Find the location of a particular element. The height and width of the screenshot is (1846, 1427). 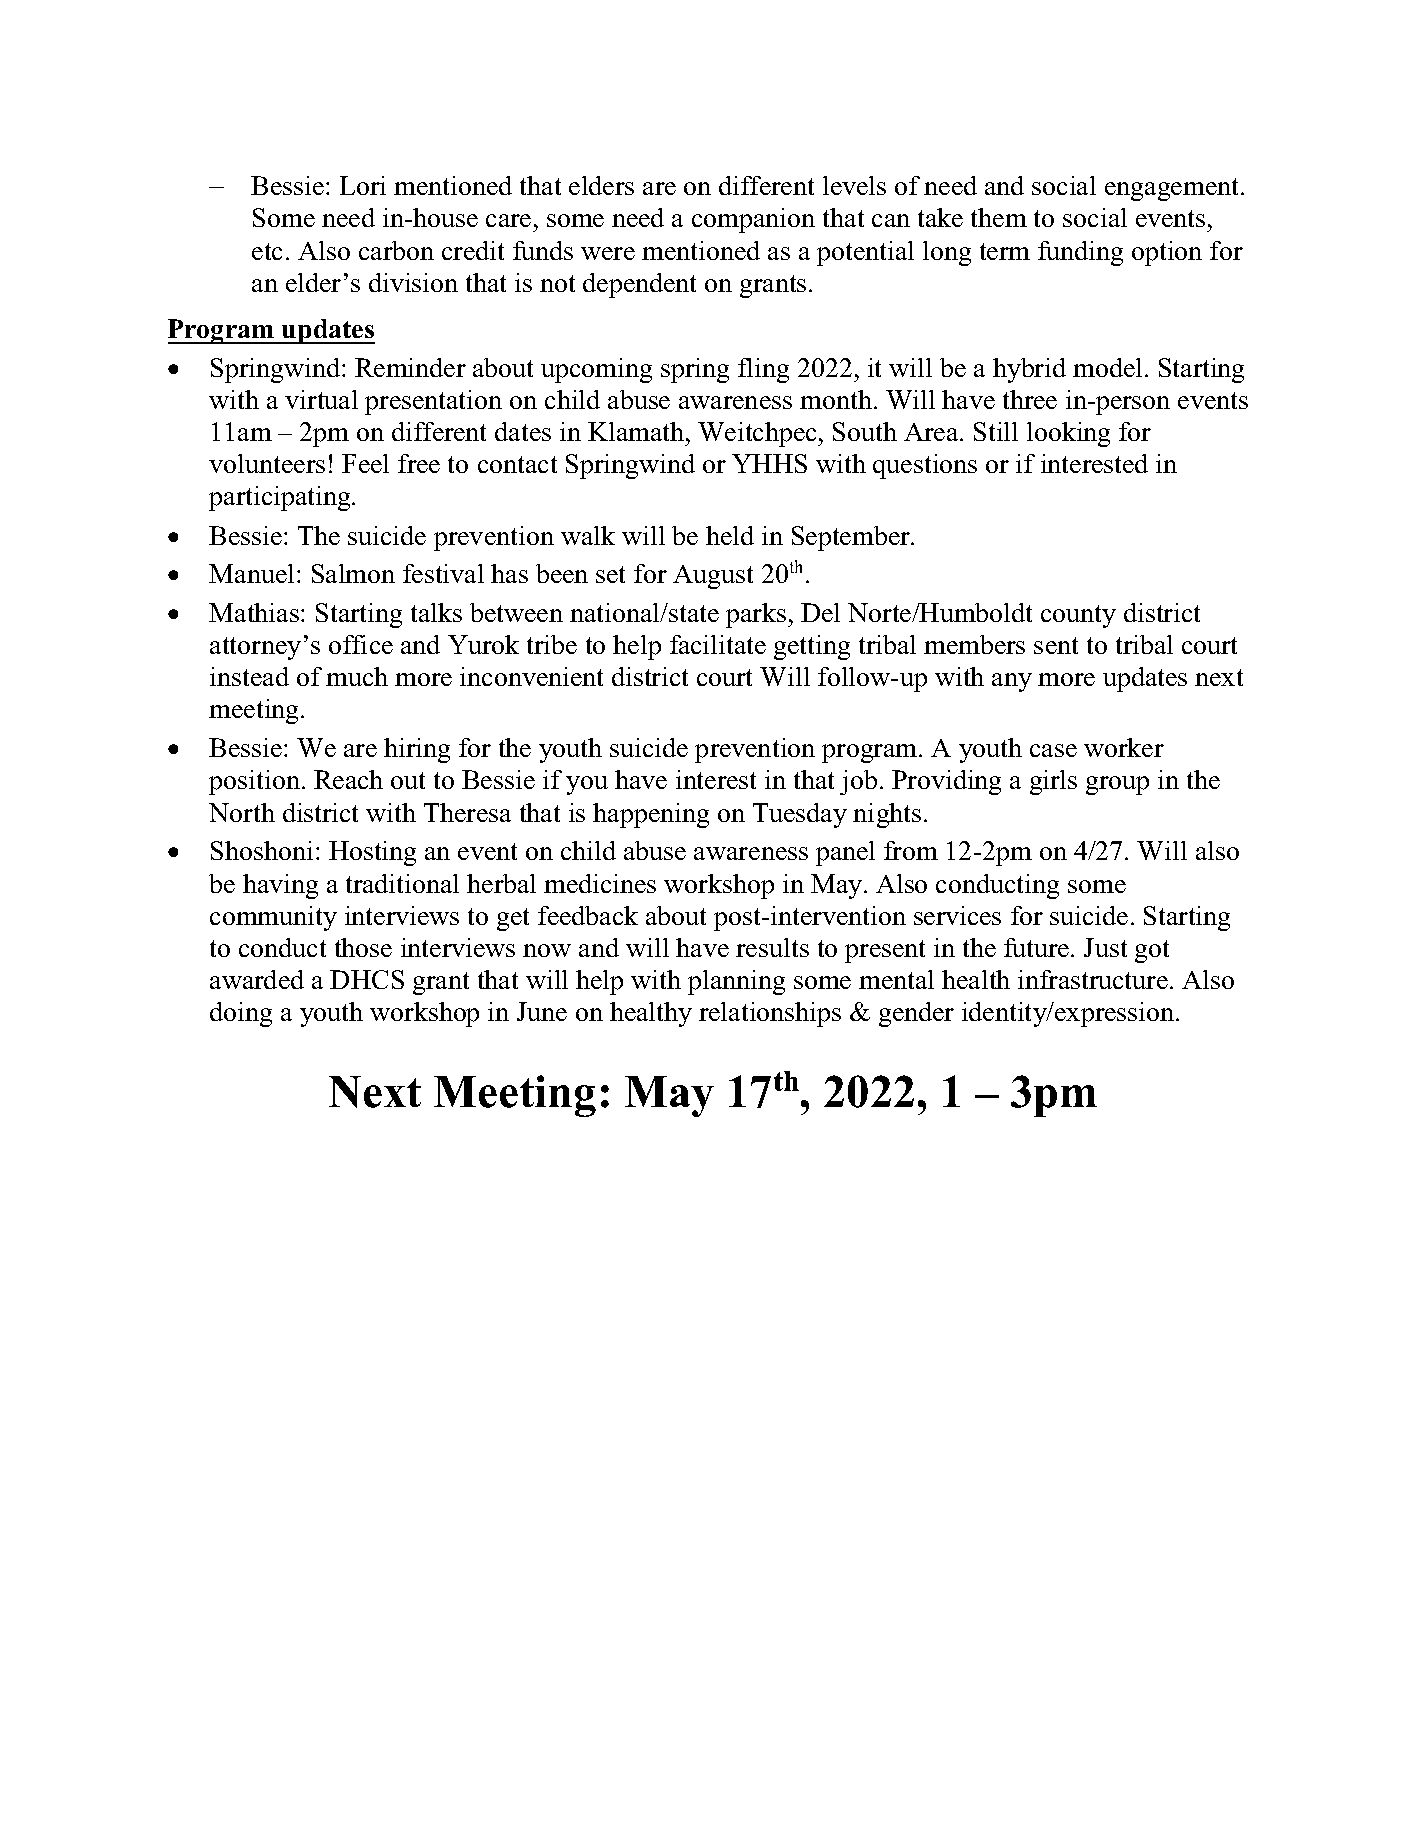

August is located at coordinates (713, 577).
